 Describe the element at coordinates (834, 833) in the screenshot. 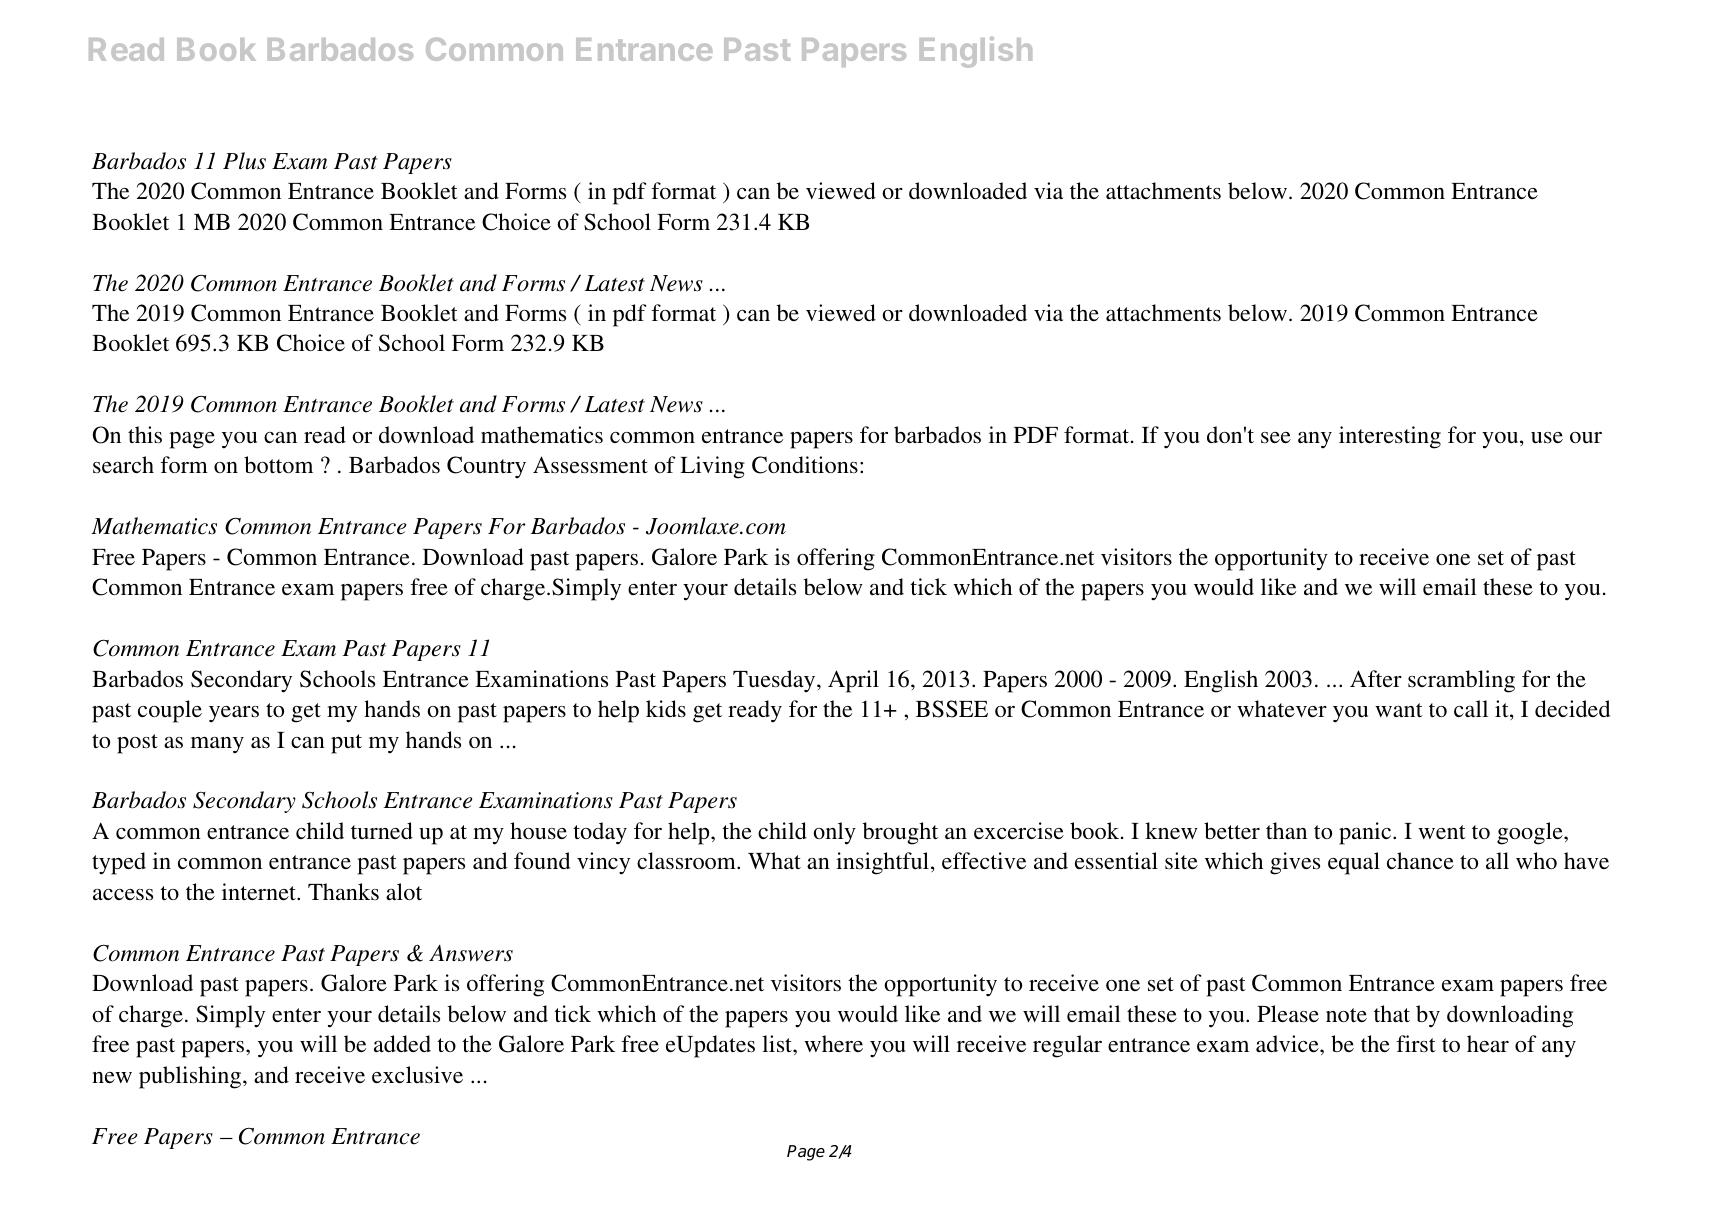

I see `only` at that location.
